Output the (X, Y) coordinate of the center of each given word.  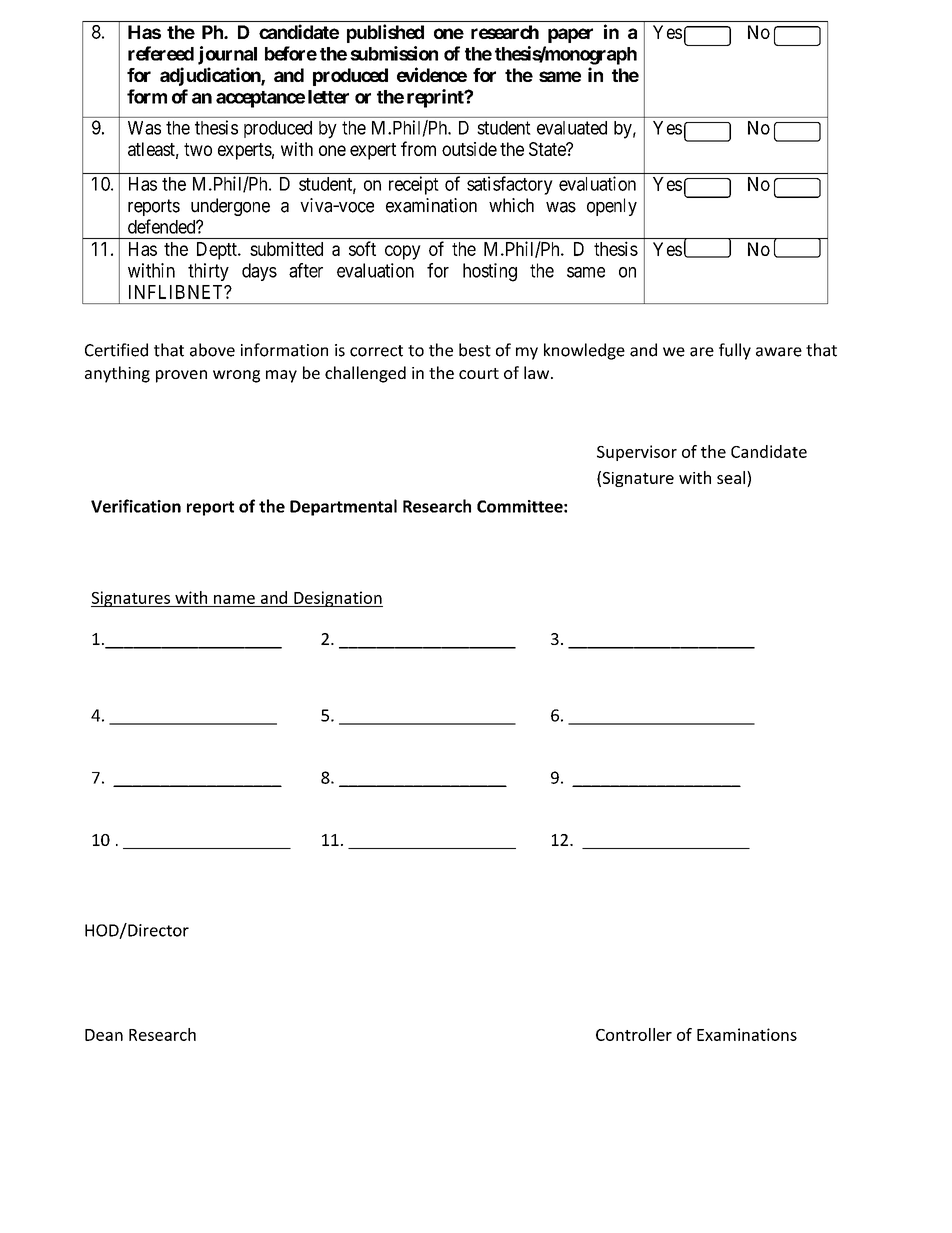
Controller (634, 1034)
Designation (337, 599)
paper (570, 35)
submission (394, 53)
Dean (104, 1035)
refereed (161, 53)
